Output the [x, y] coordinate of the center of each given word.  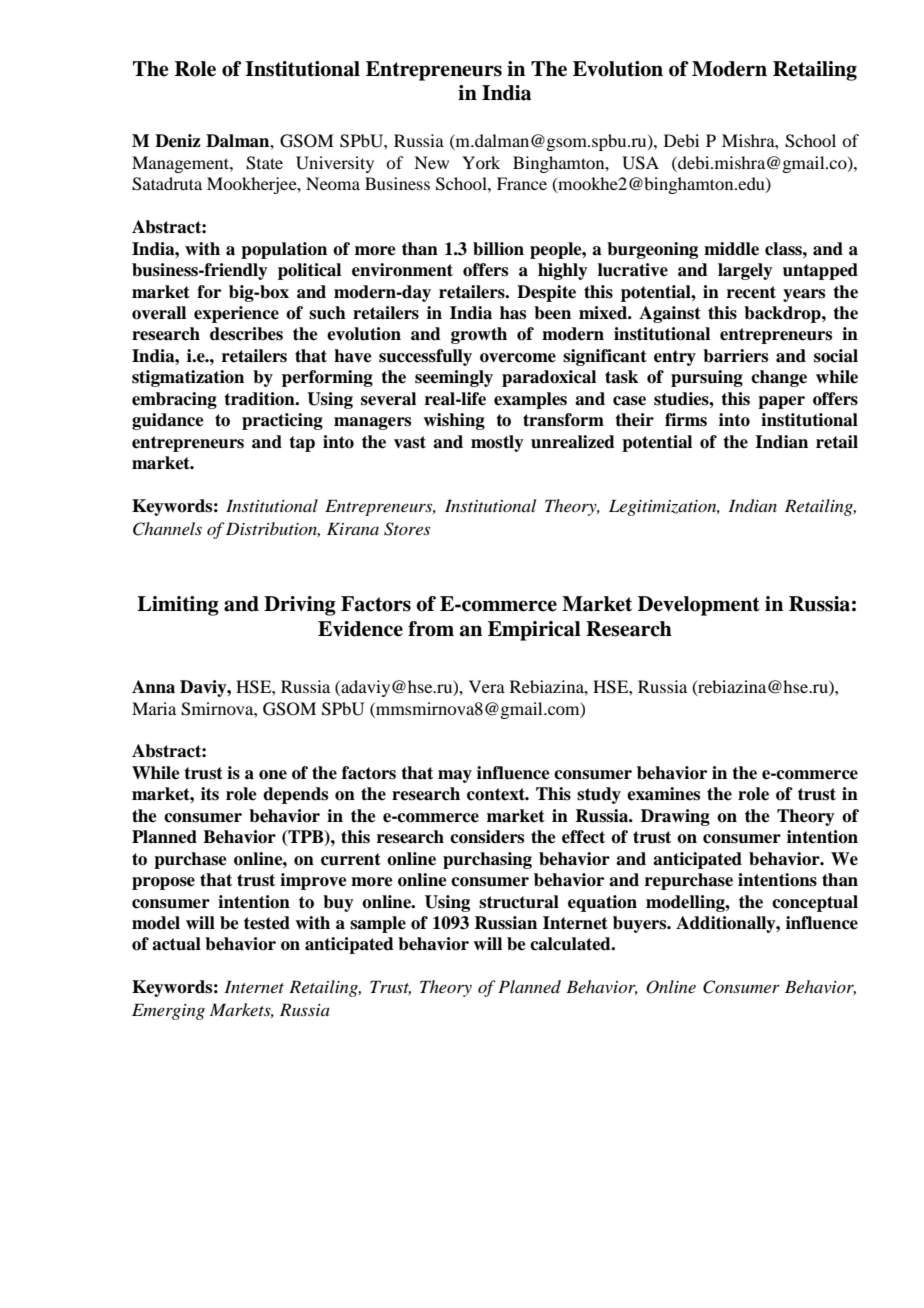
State [264, 163]
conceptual [815, 903]
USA [640, 163]
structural [519, 902]
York [481, 162]
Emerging [168, 1011]
